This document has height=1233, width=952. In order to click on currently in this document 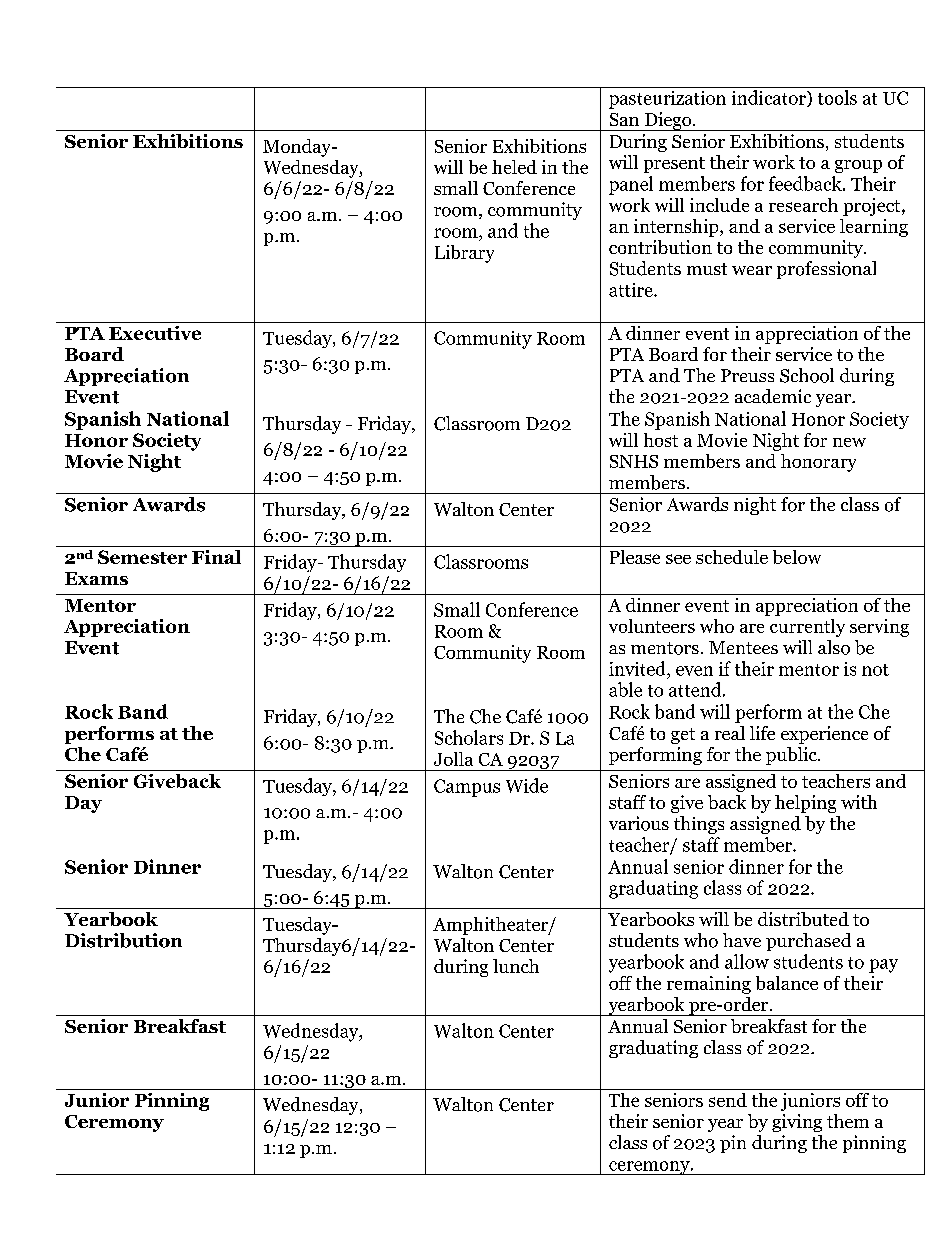, I will do `click(807, 628)`.
